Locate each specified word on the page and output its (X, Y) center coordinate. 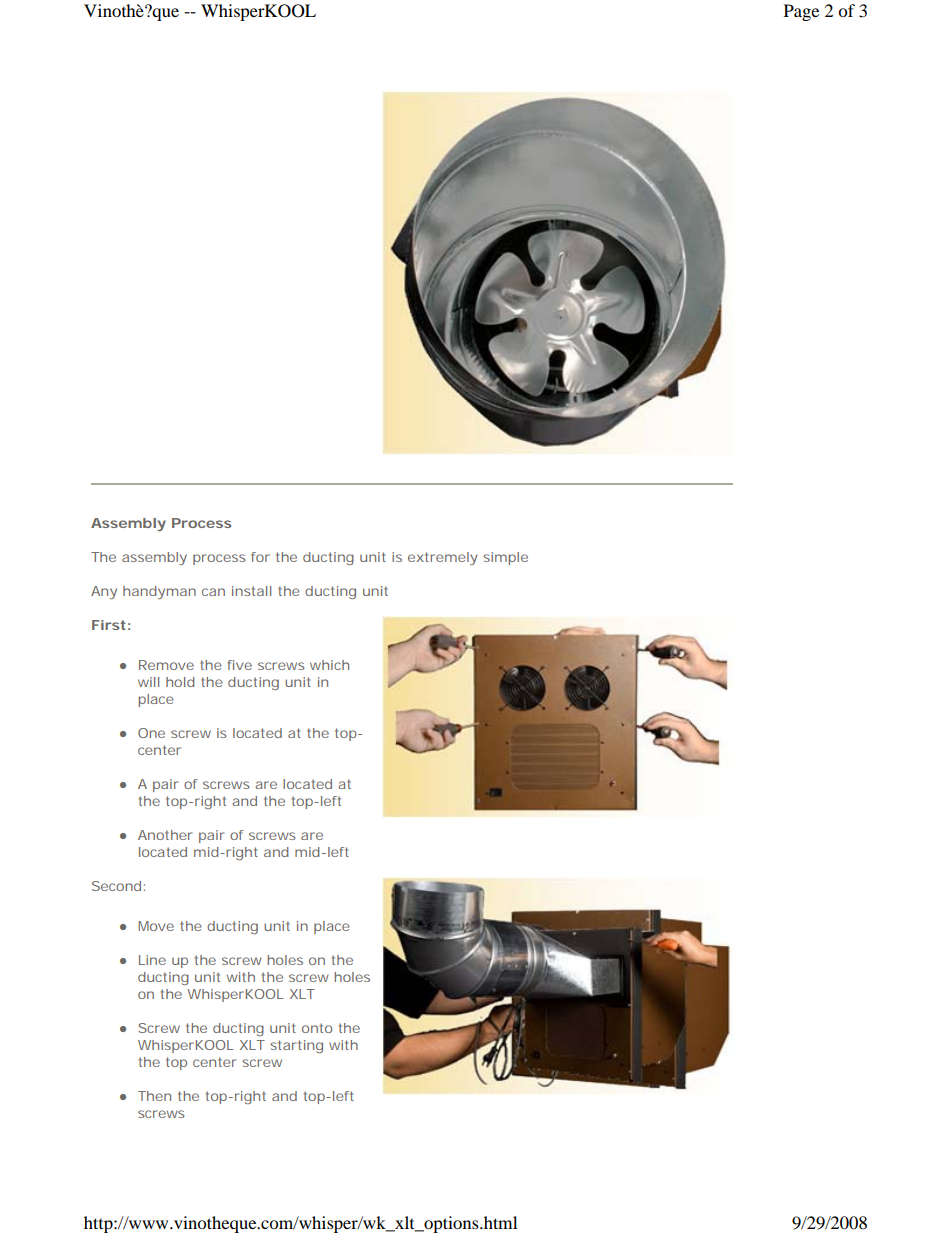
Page (801, 12)
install (251, 591)
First (109, 625)
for (260, 557)
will (148, 682)
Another (165, 835)
